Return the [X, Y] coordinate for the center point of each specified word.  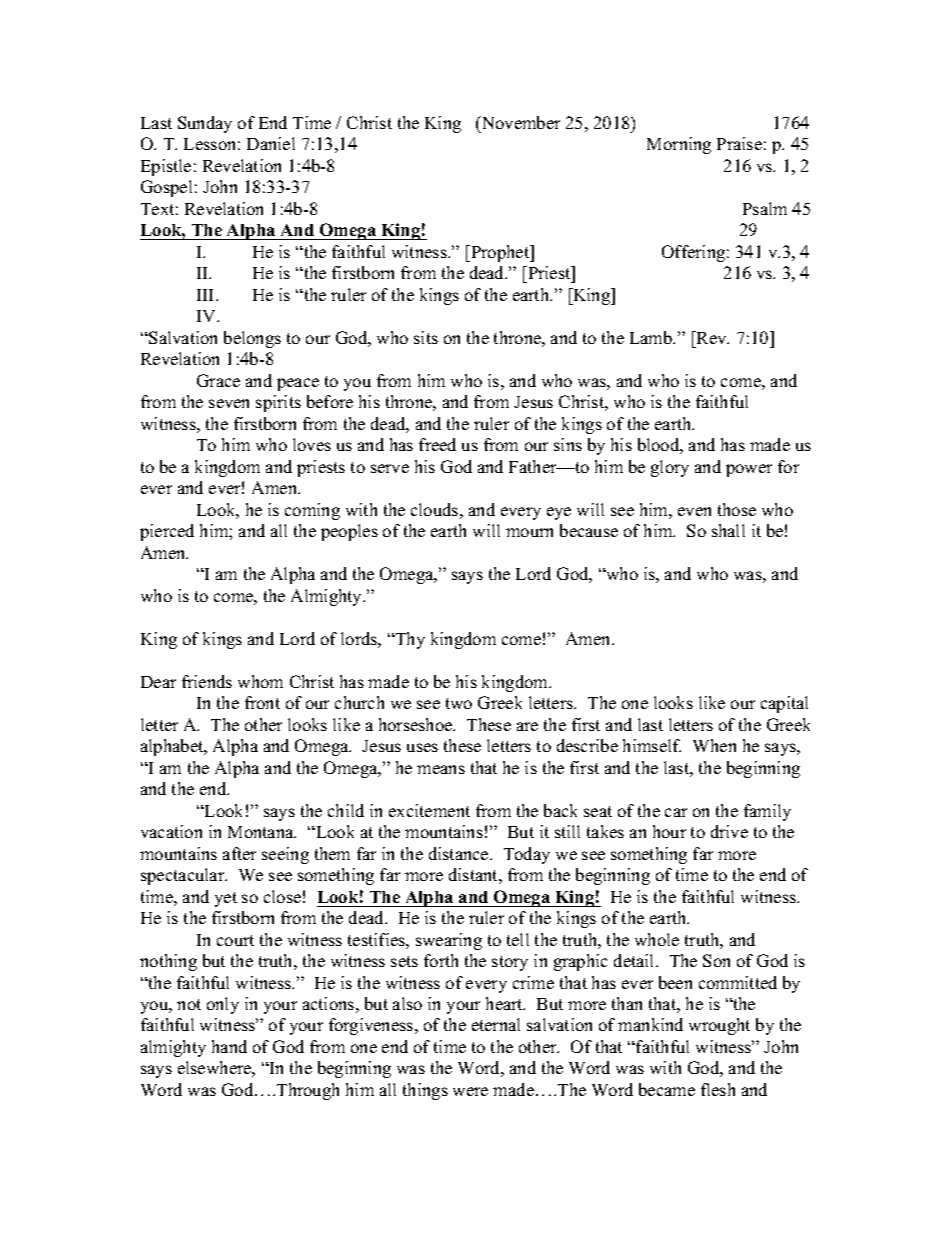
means [441, 769]
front [262, 702]
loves [312, 444]
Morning [679, 145]
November [519, 122]
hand [229, 1046]
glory [670, 468]
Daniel [271, 143]
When [714, 745]
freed [437, 444]
